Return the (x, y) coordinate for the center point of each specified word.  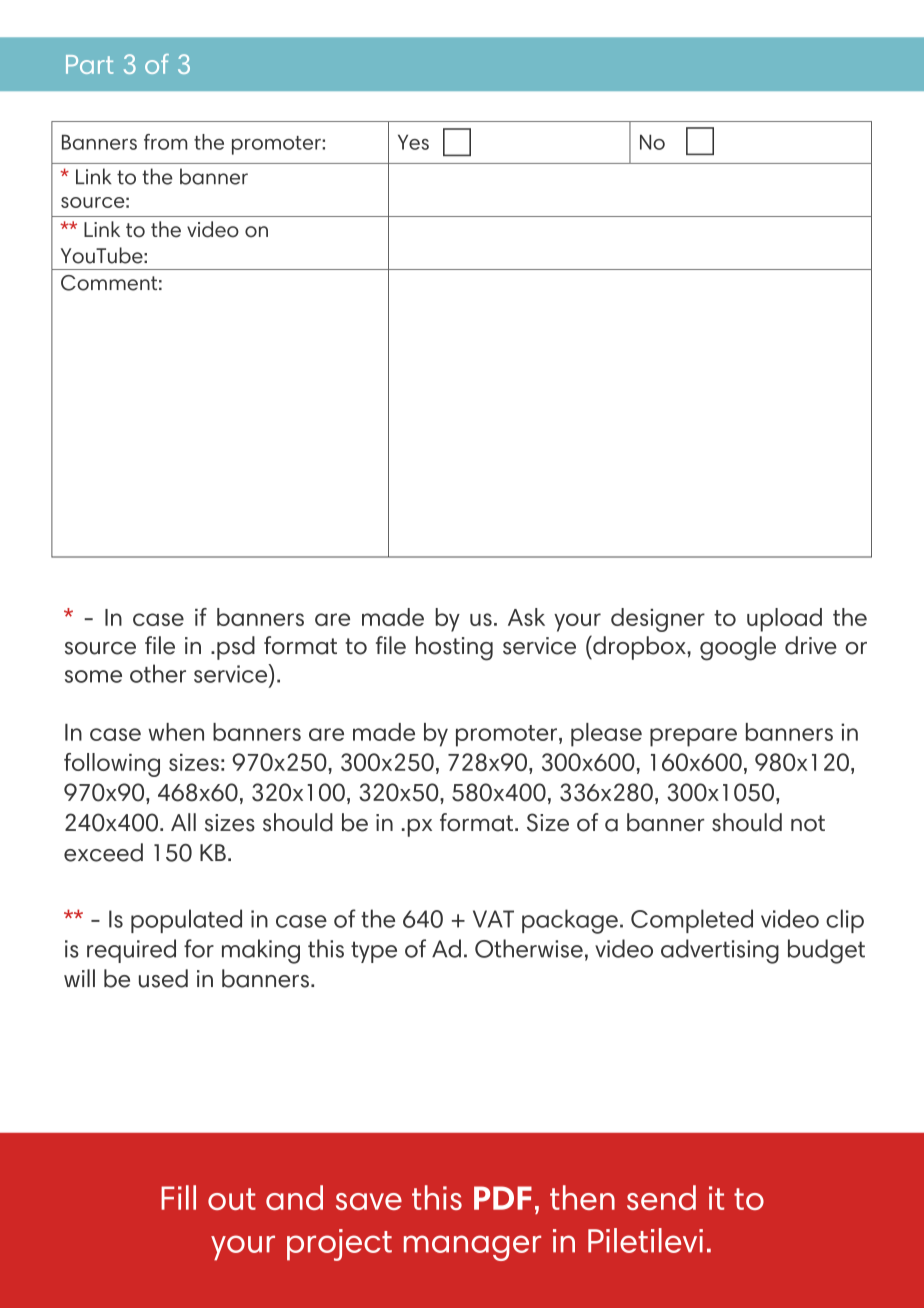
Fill (178, 1197)
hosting (454, 648)
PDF (503, 1198)
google (738, 648)
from (165, 142)
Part (89, 64)
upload (784, 620)
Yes (413, 142)
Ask (526, 617)
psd (236, 648)
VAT (493, 919)
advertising (720, 951)
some (93, 676)
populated (186, 921)
